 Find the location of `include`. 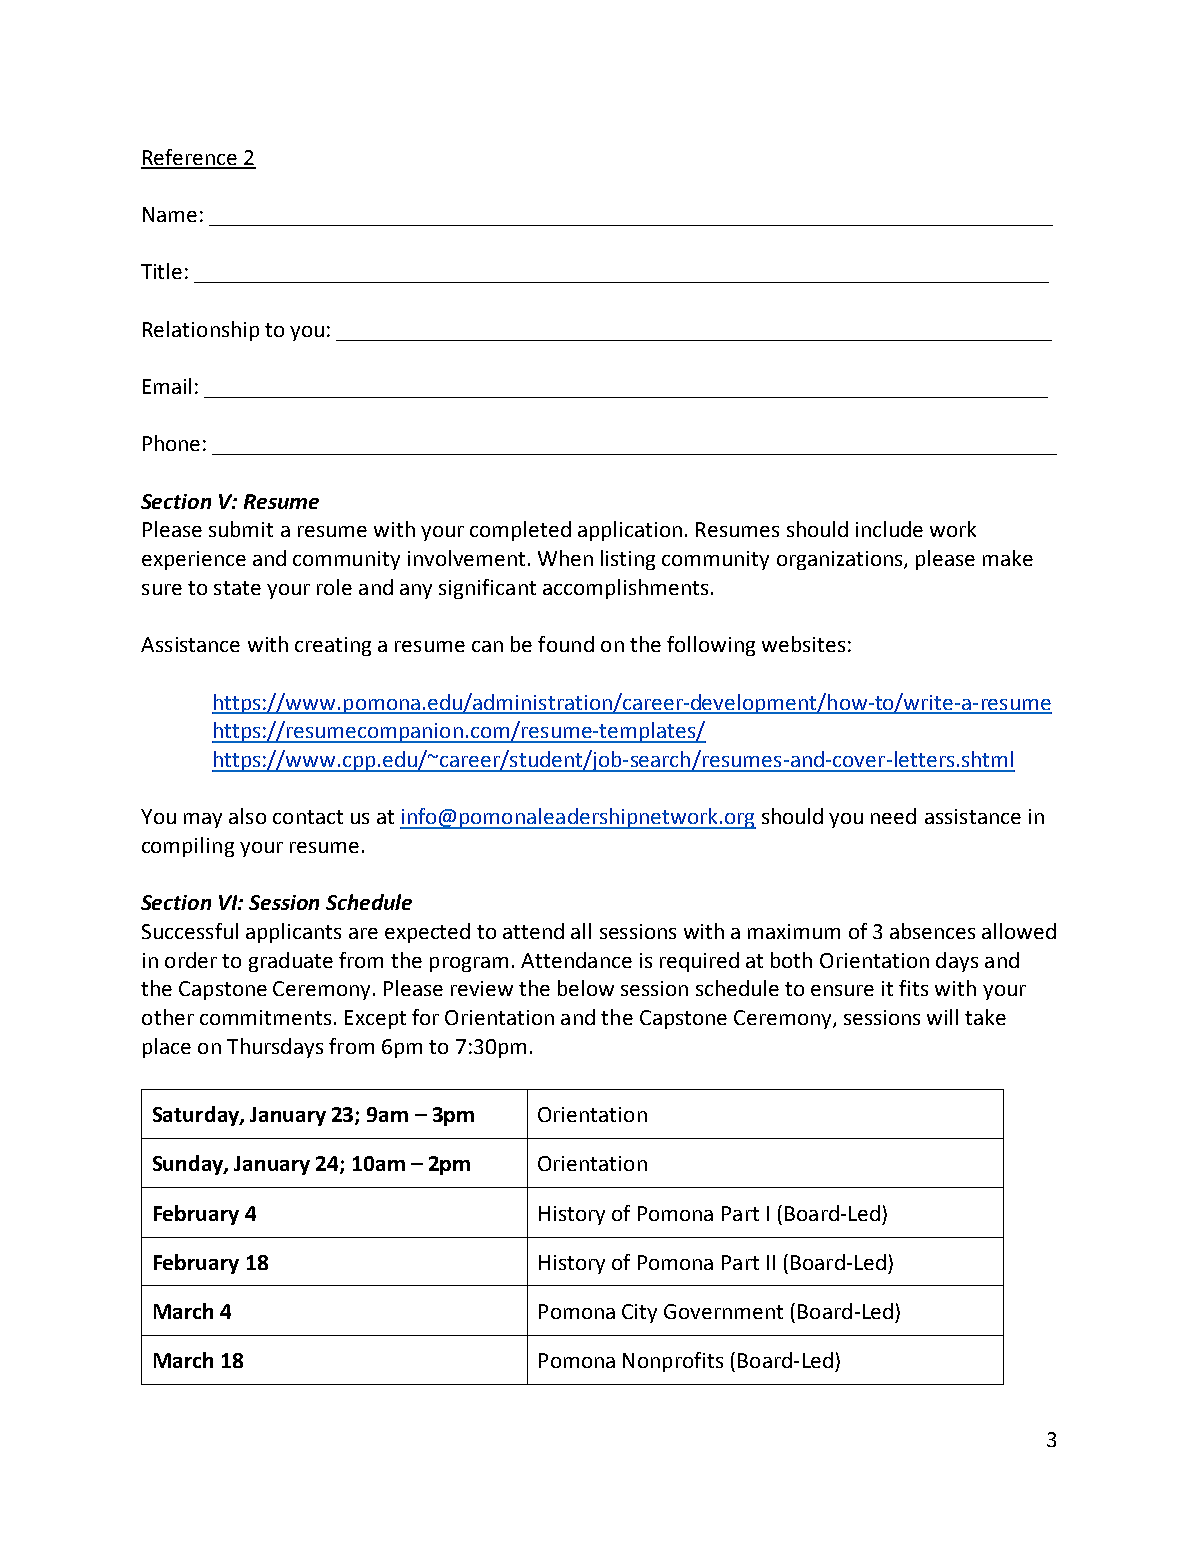

include is located at coordinates (889, 529).
